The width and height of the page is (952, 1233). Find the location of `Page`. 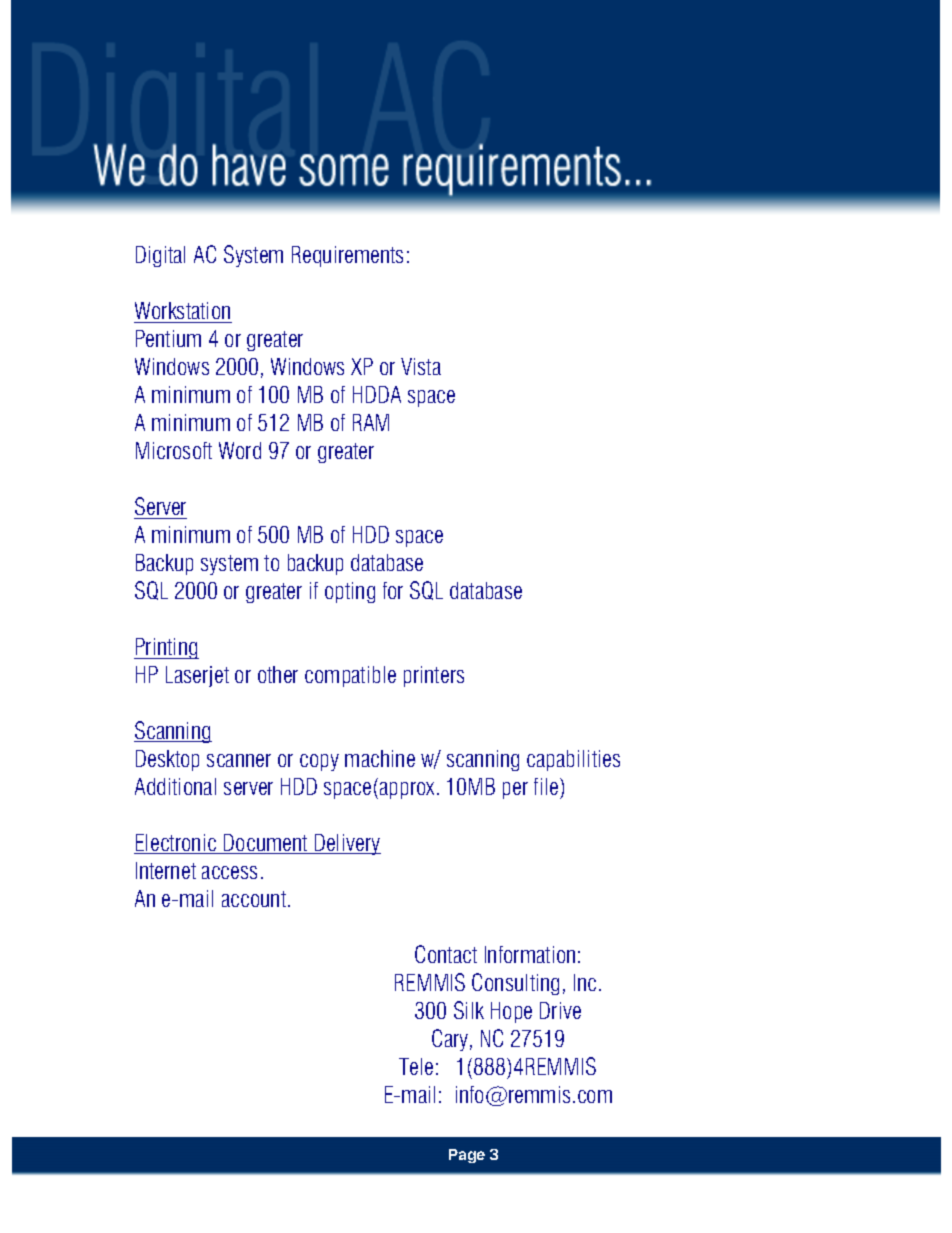

Page is located at coordinates (467, 1156).
